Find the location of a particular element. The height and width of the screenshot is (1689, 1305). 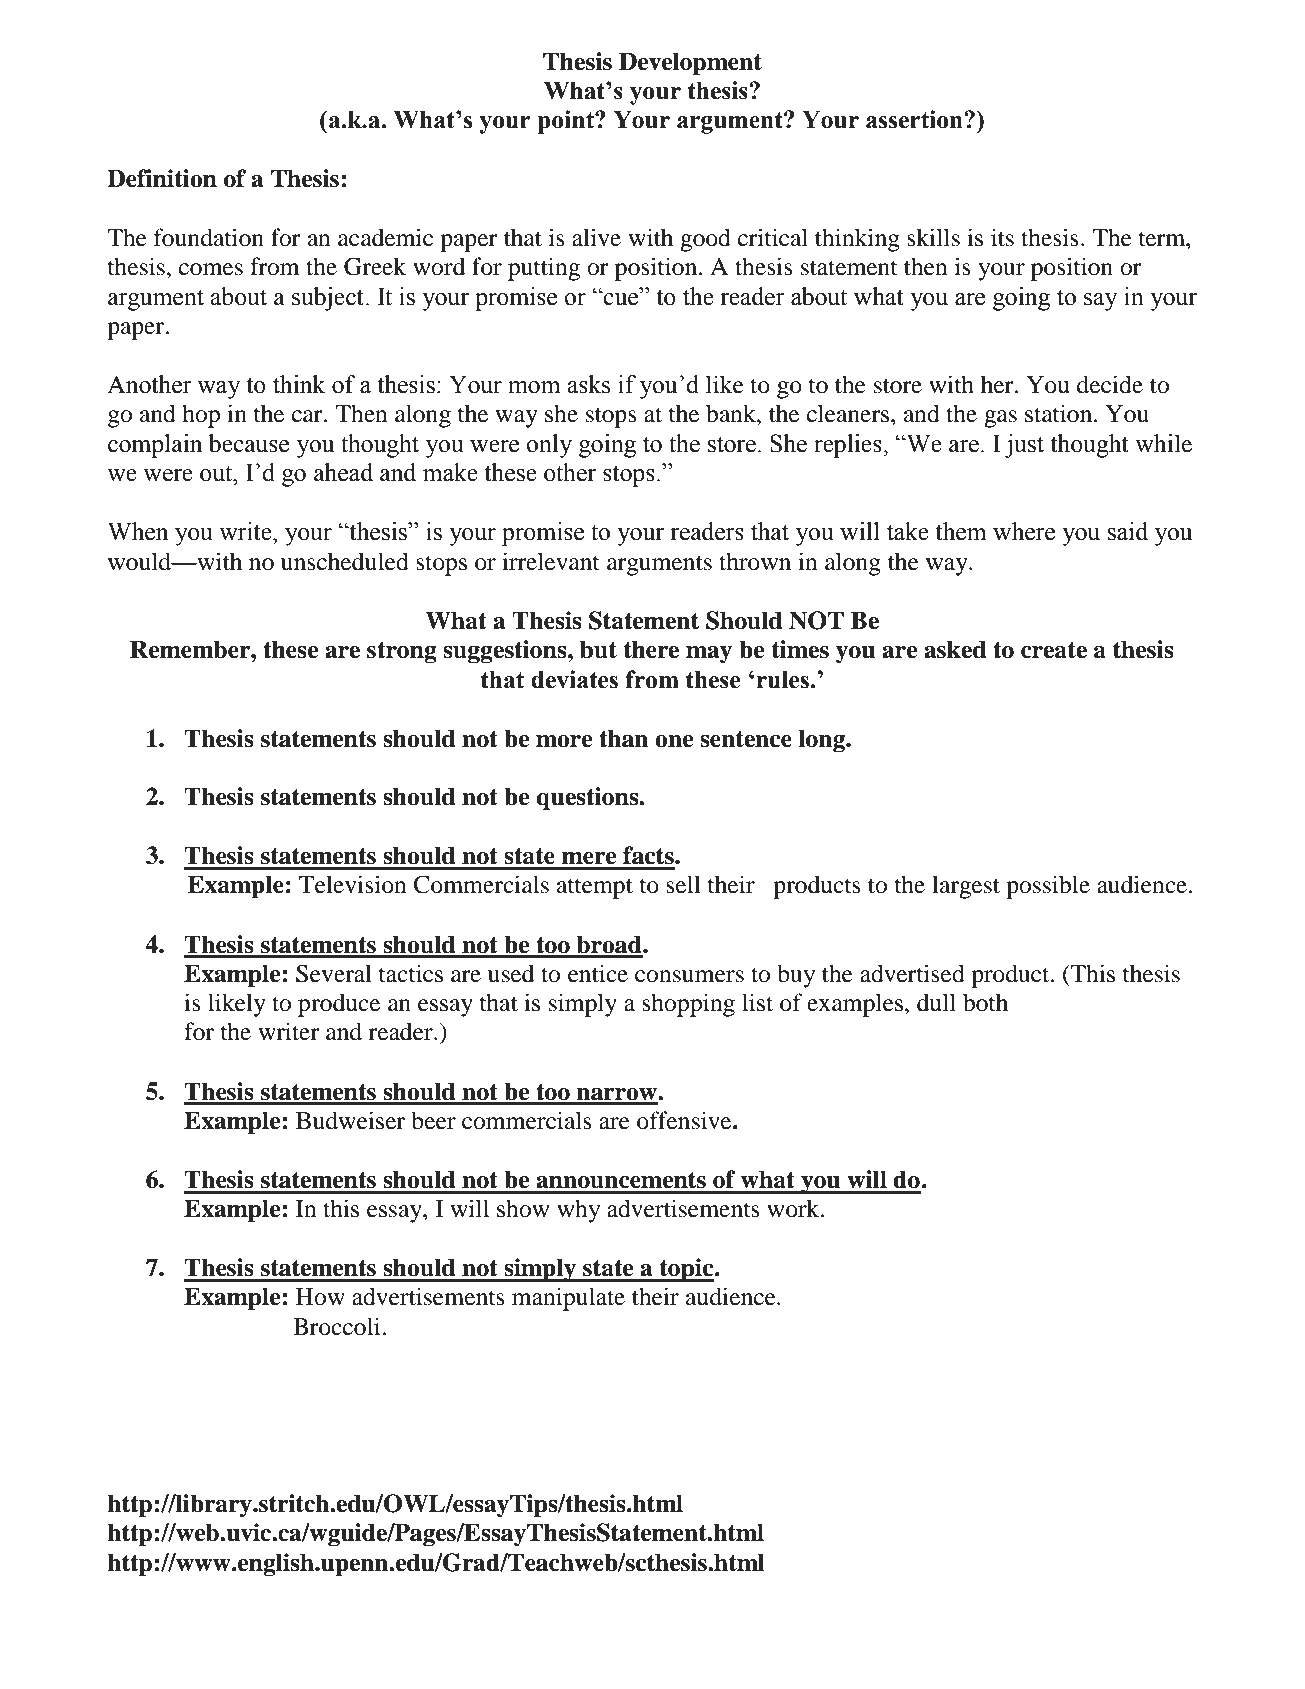

both is located at coordinates (985, 1002).
